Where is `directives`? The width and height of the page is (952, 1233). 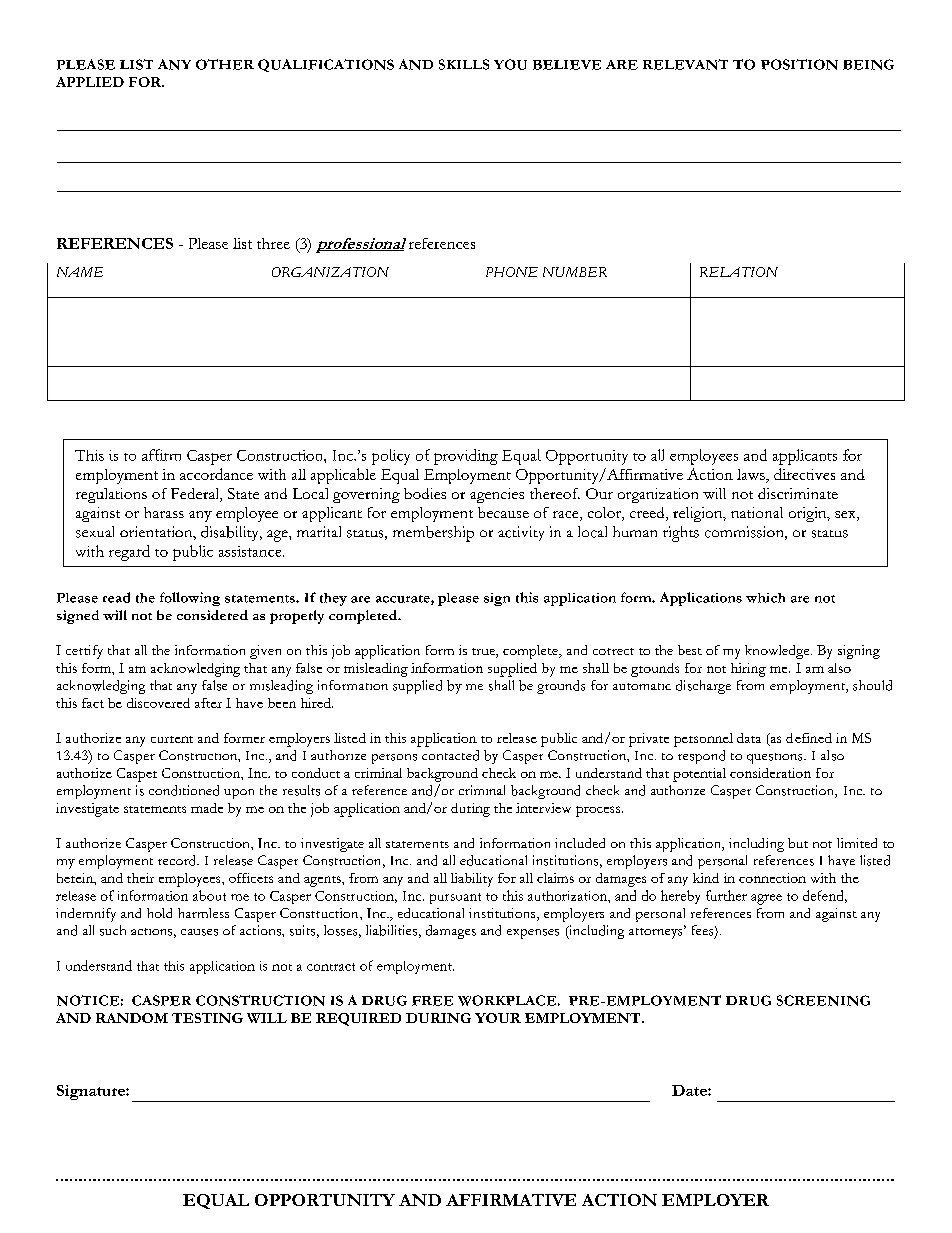
directives is located at coordinates (804, 474).
